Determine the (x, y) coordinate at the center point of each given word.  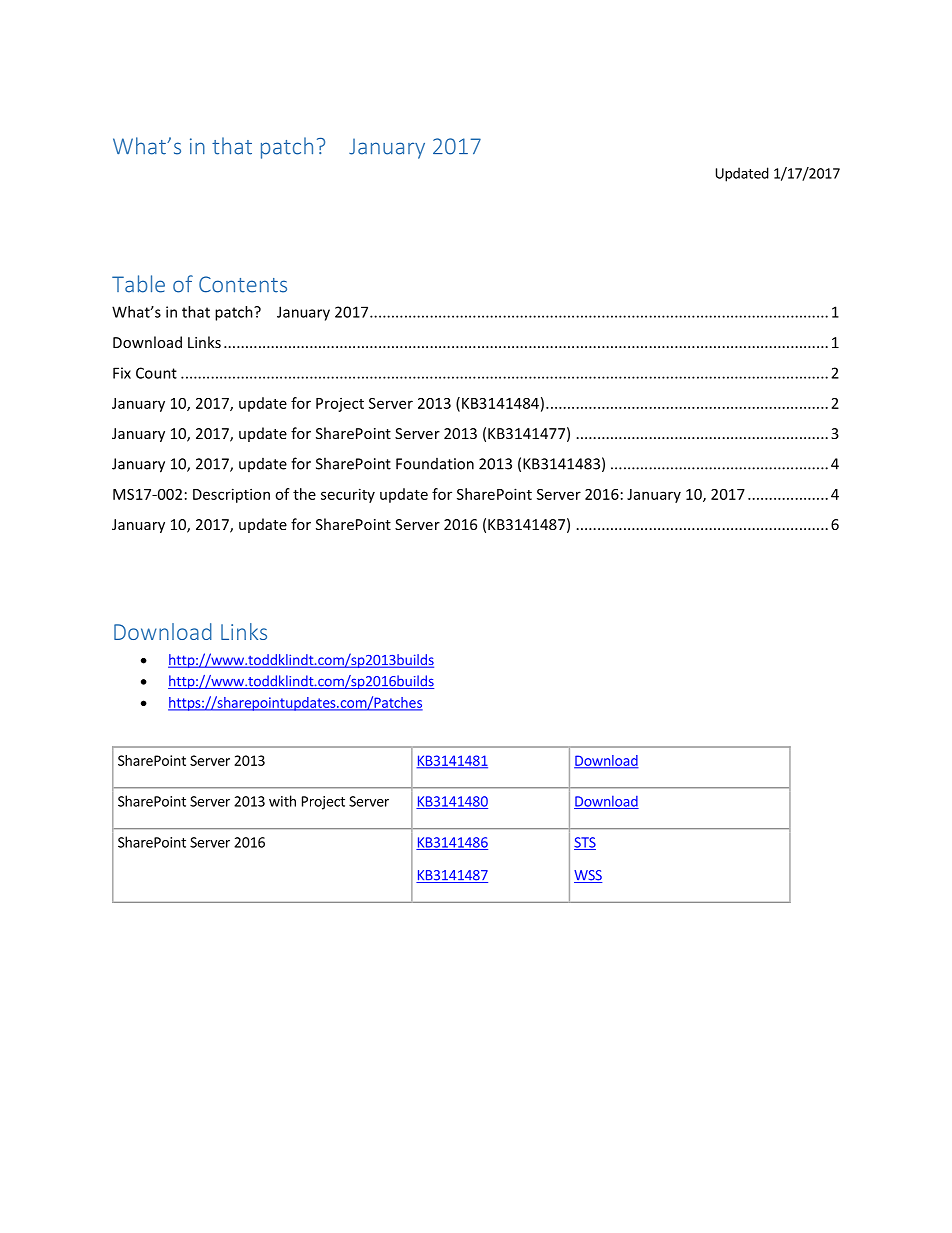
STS (585, 843)
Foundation (435, 464)
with (282, 801)
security (348, 495)
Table (138, 284)
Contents (243, 284)
